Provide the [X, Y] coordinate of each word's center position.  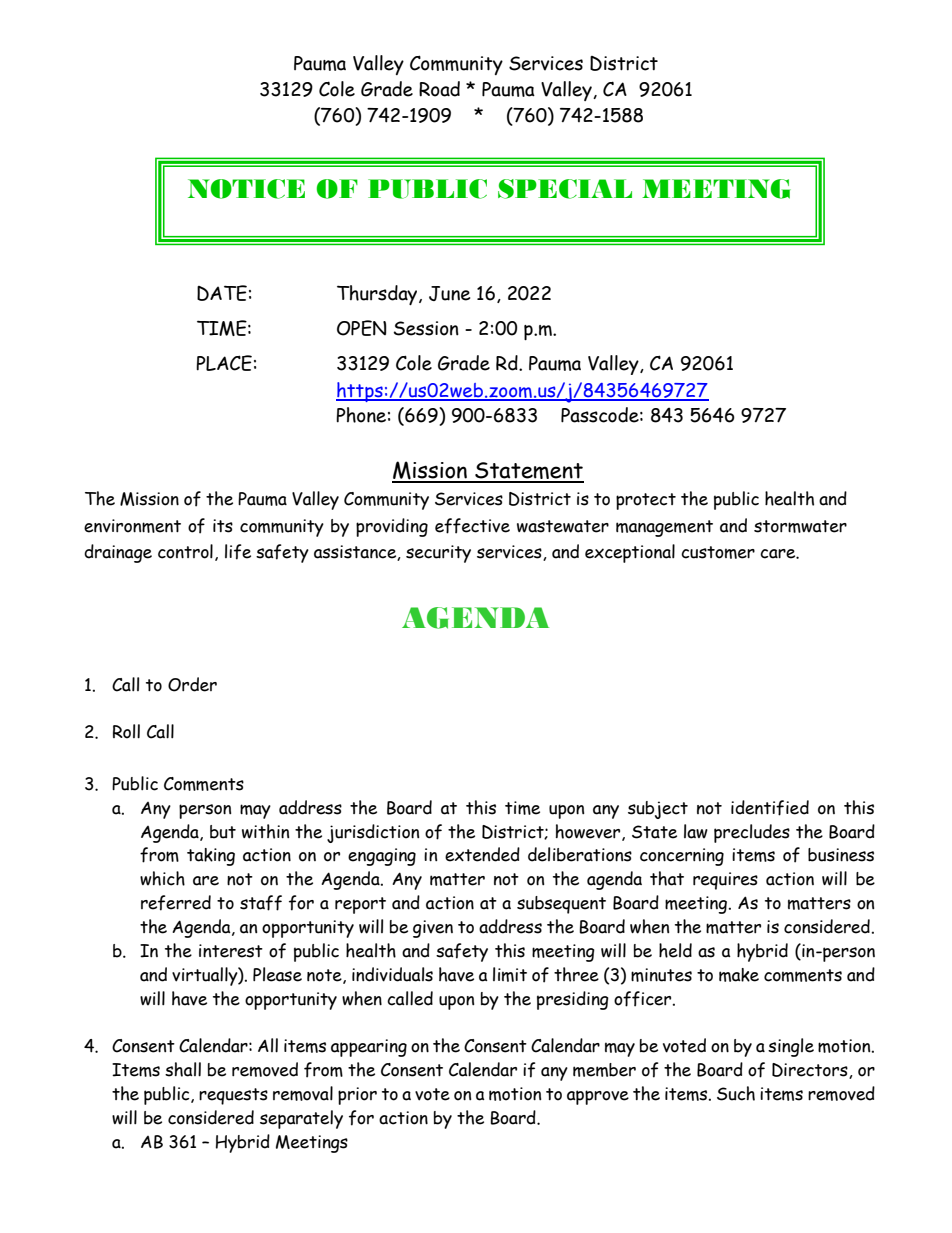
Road [439, 89]
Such [736, 1093]
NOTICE [246, 189]
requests [233, 1096]
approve [598, 1097]
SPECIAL [565, 189]
